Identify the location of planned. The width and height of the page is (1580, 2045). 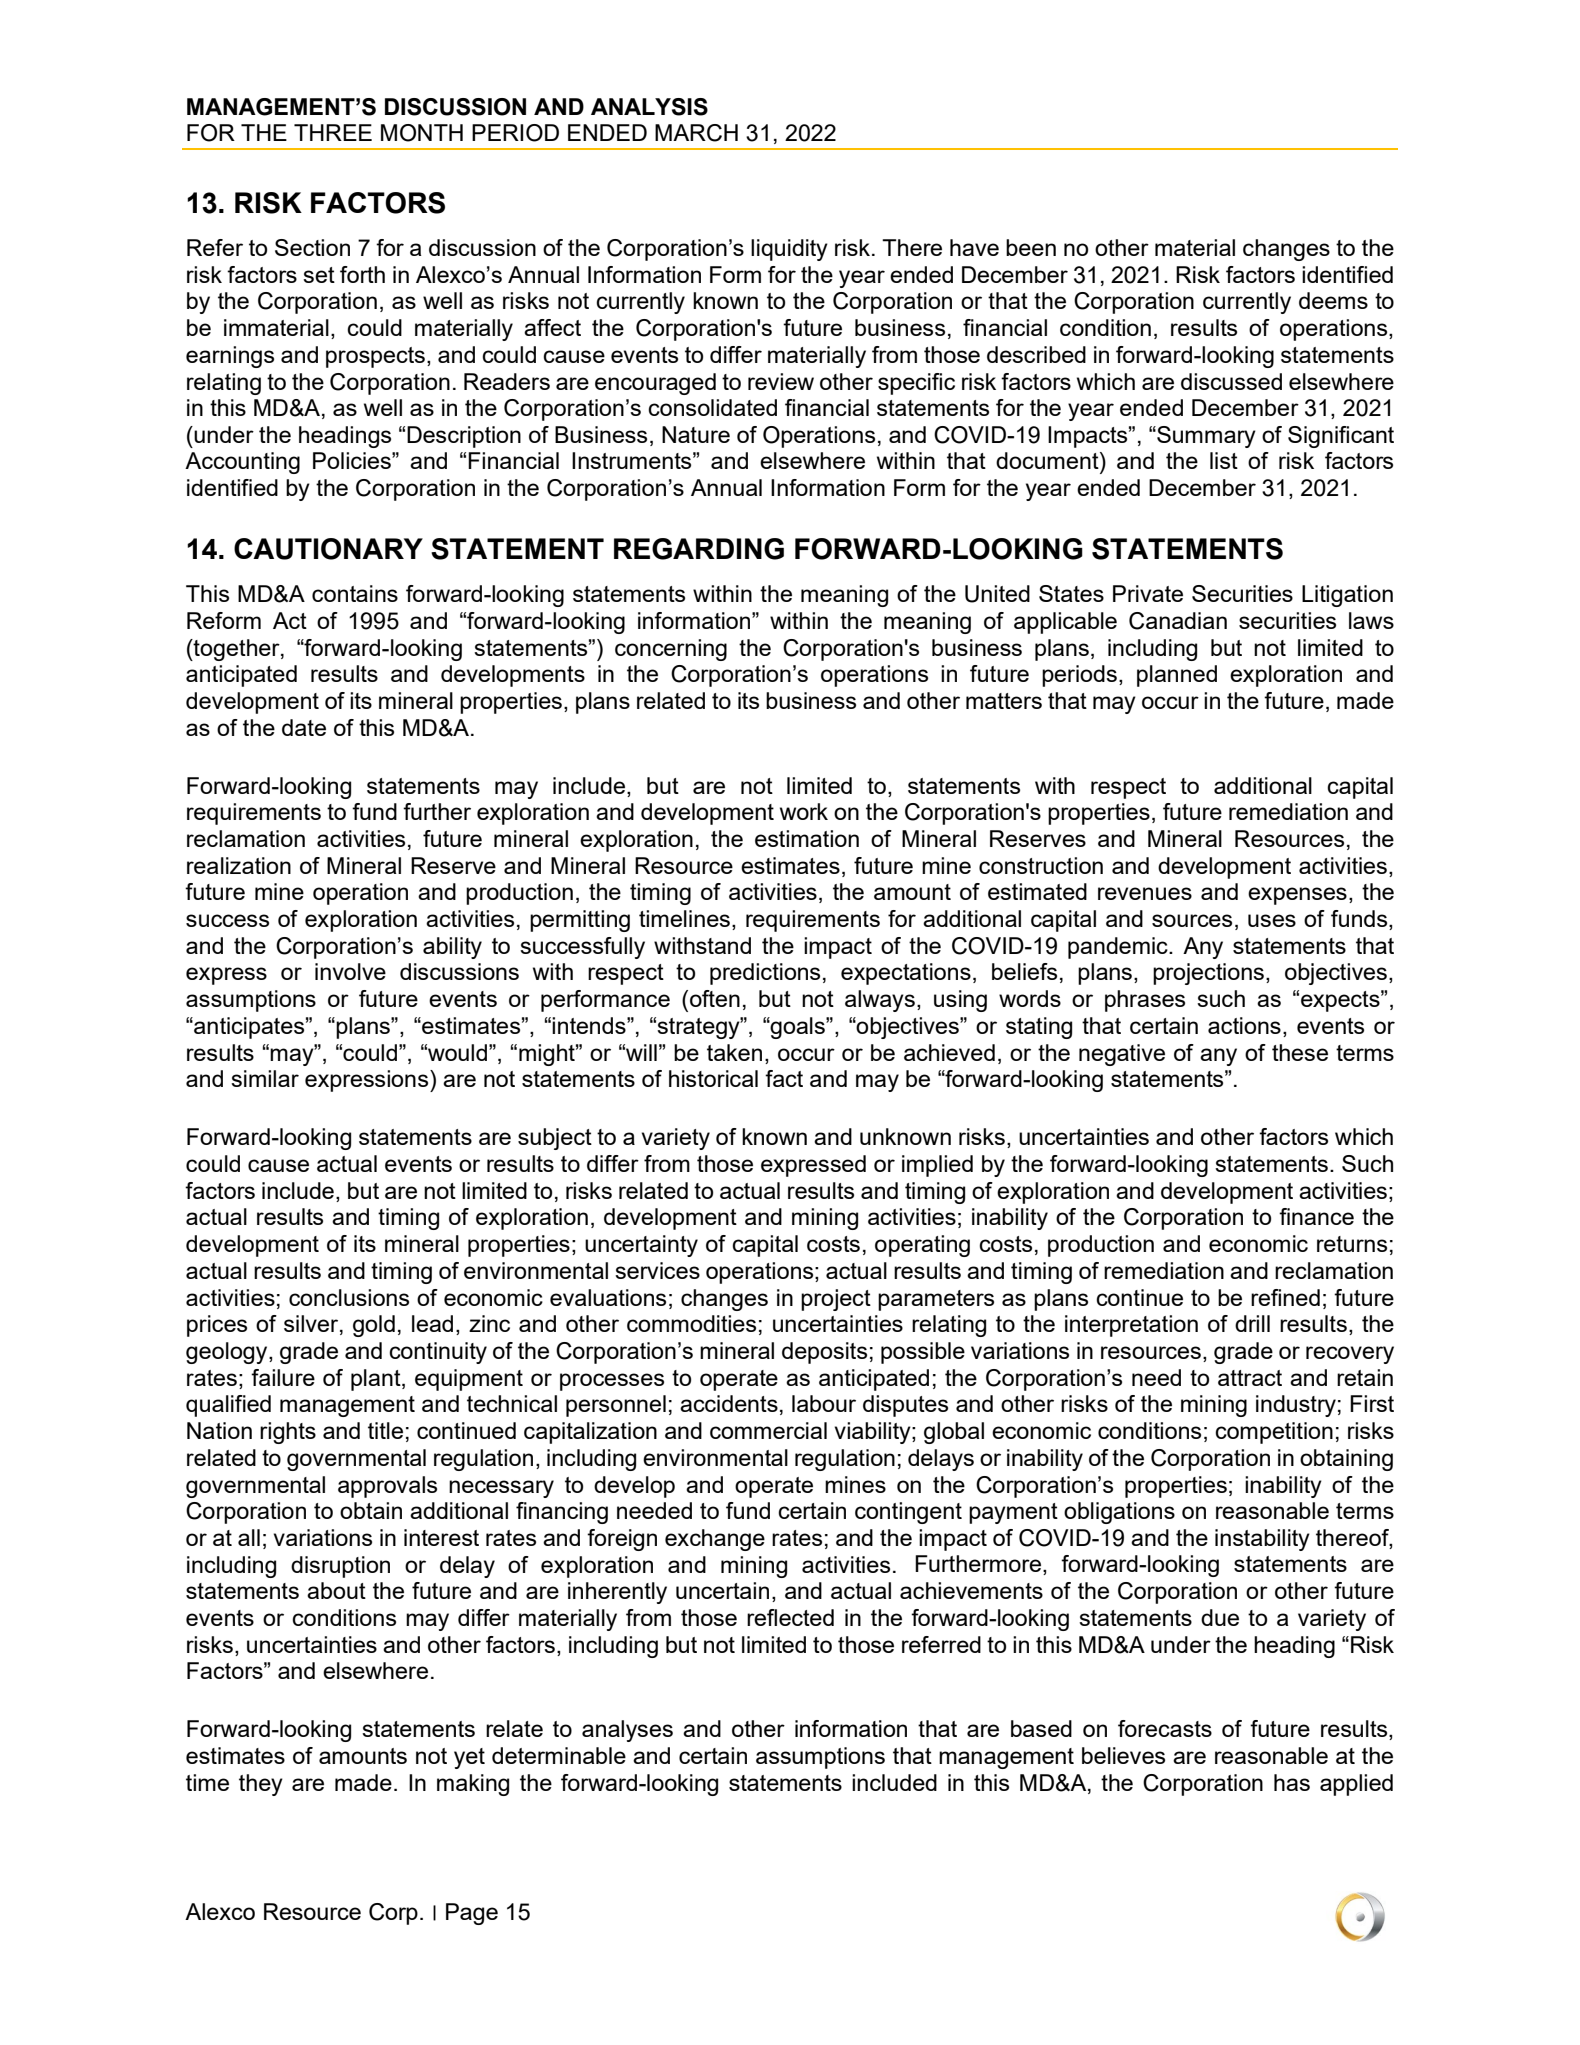
(1177, 676).
